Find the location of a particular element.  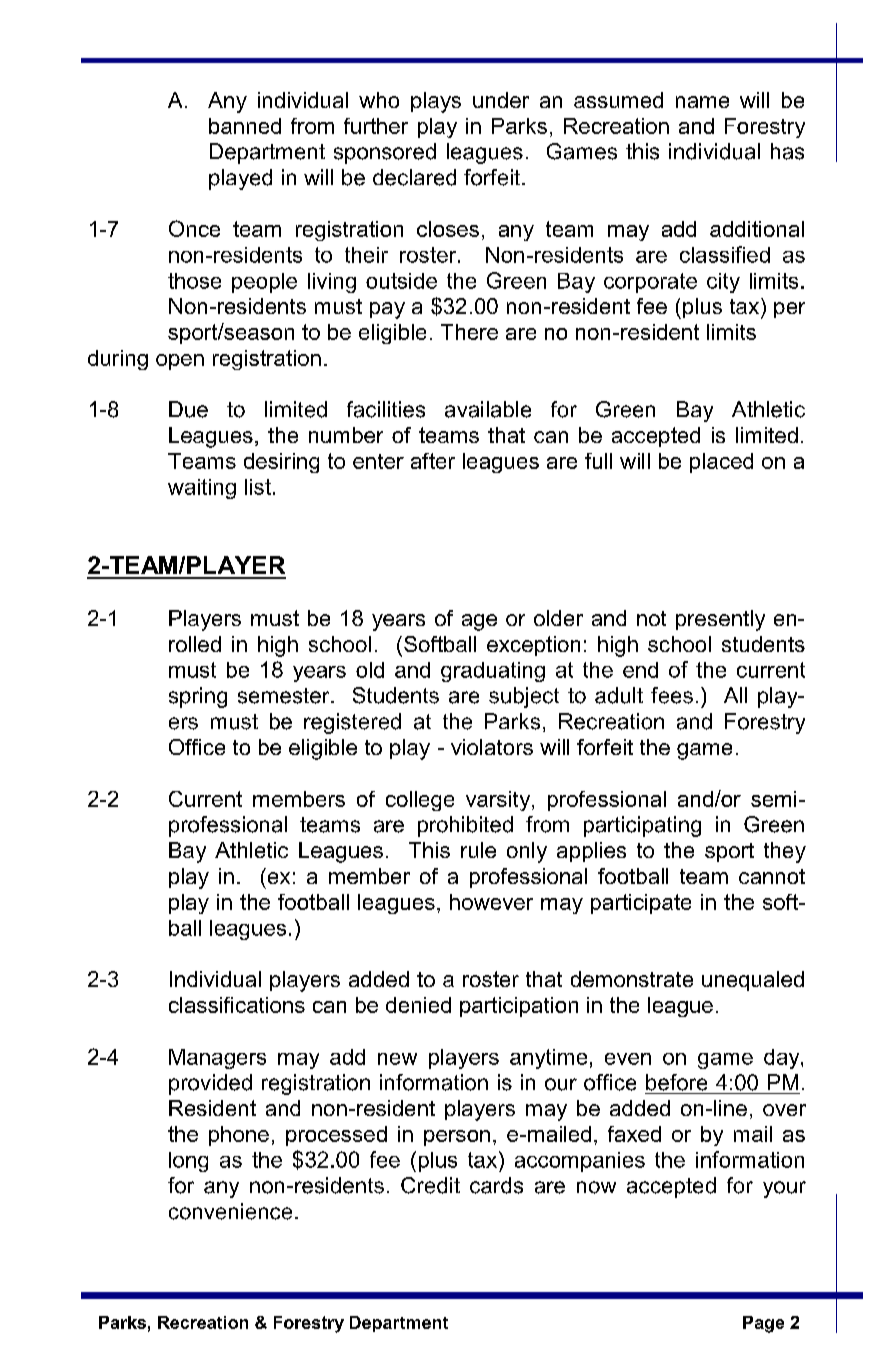

fees is located at coordinates (672, 695).
